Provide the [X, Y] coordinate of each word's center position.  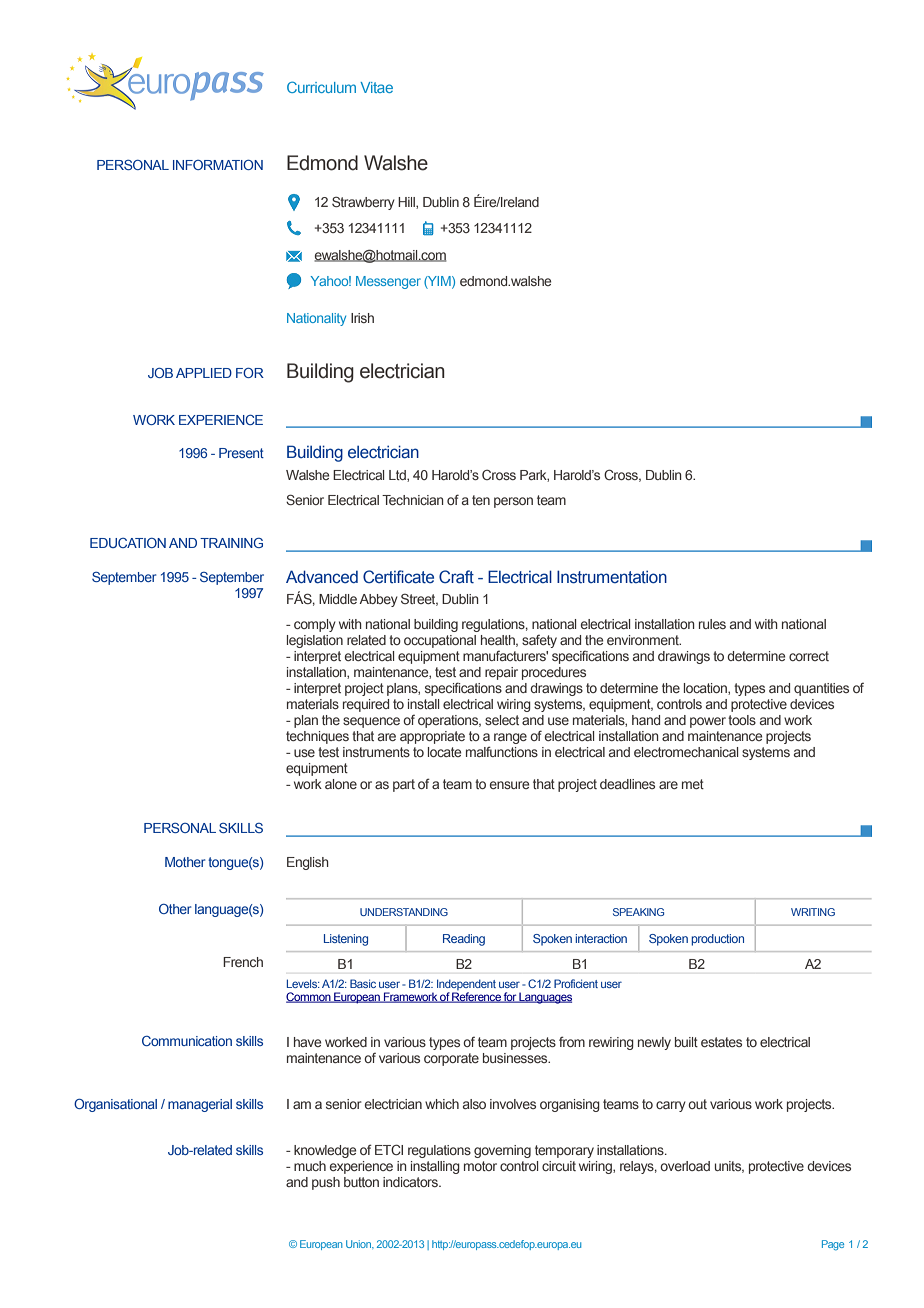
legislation [315, 641]
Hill [407, 203]
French [243, 962]
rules [712, 624]
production [717, 940]
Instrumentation [612, 577]
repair [501, 673]
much [310, 1166]
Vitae [376, 87]
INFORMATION [218, 165]
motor [480, 1166]
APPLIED [204, 373]
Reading [464, 940]
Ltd [398, 476]
